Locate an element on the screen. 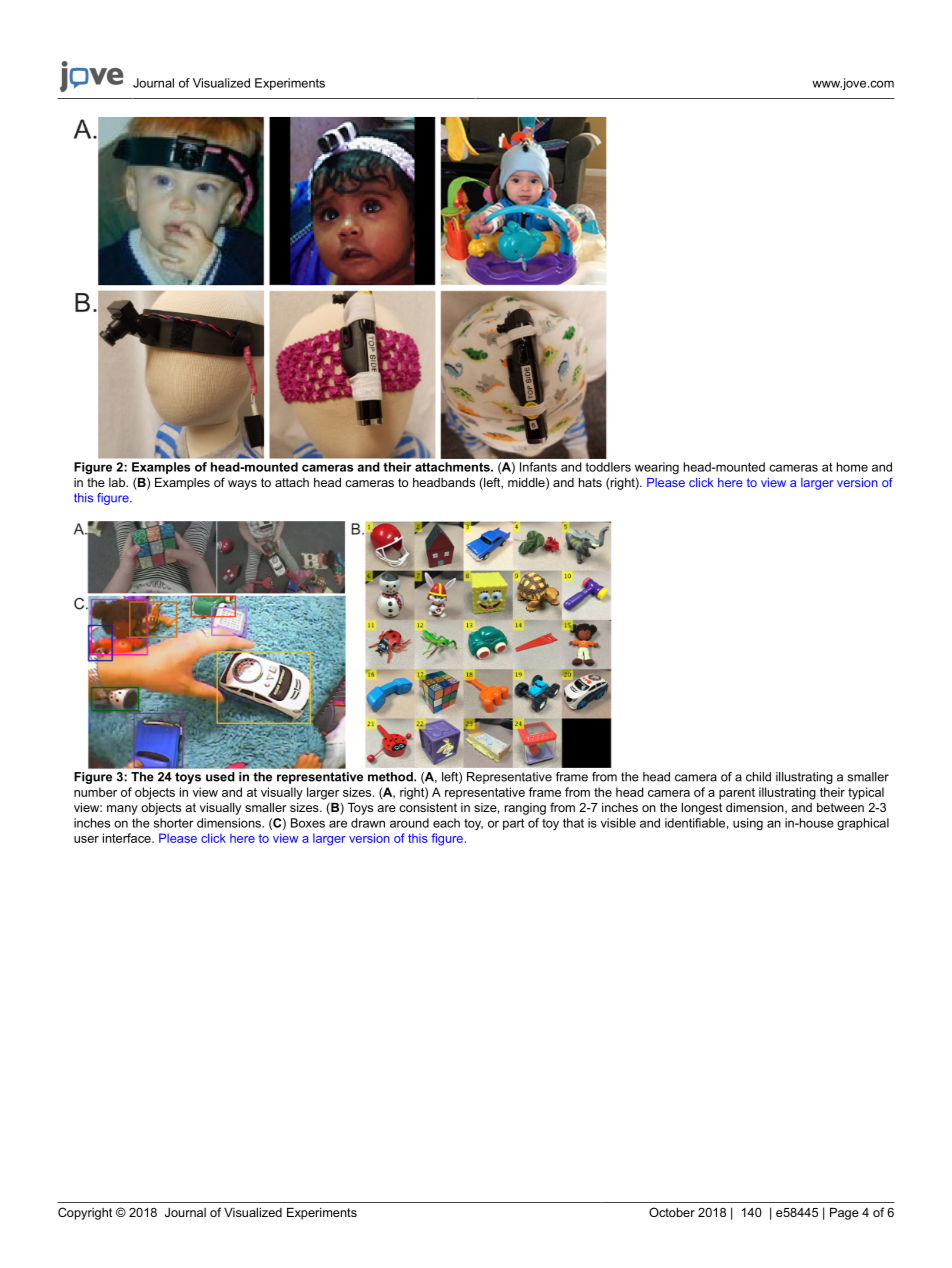  interface is located at coordinates (128, 838).
